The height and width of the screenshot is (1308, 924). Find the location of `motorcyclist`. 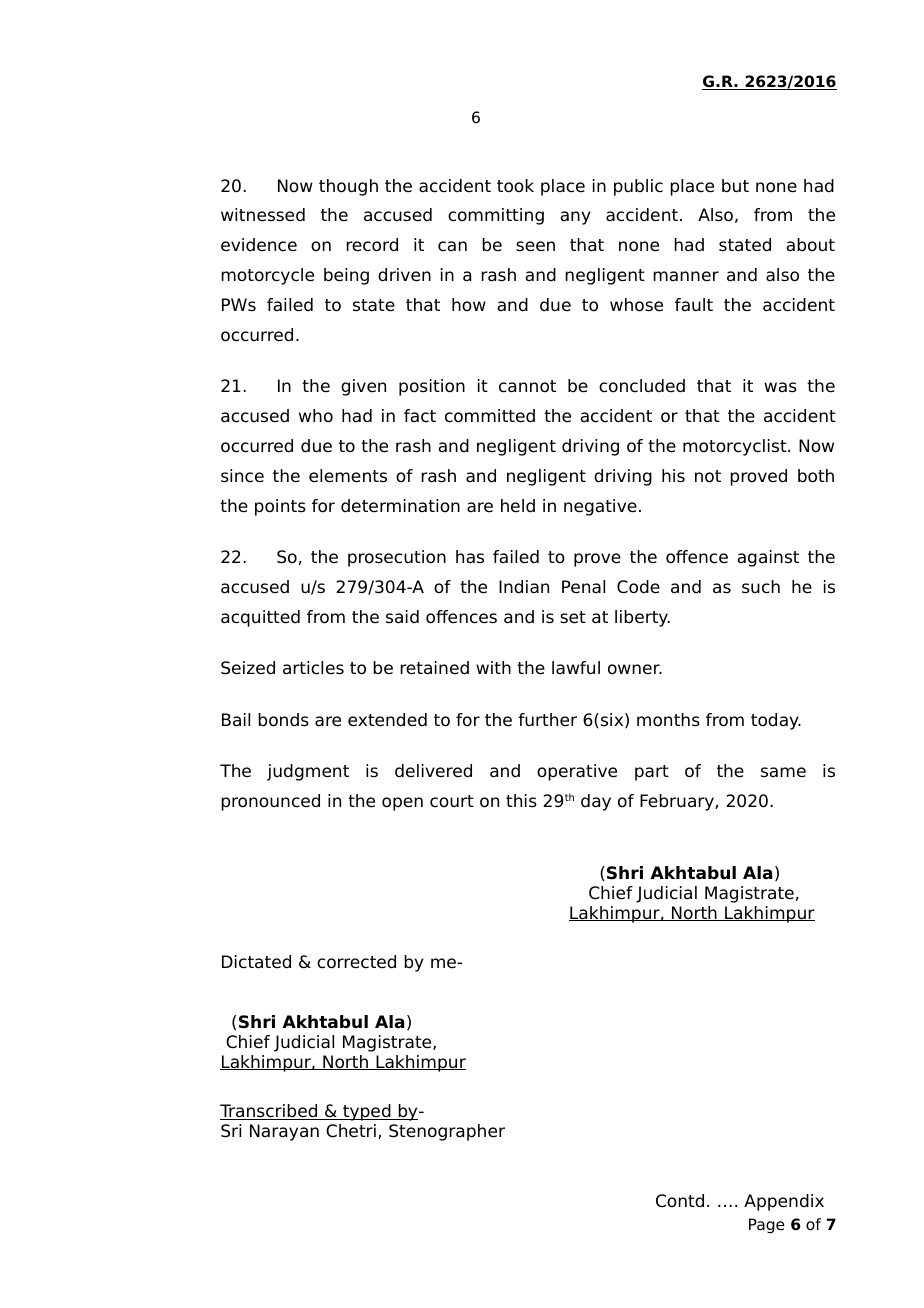

motorcyclist is located at coordinates (736, 447).
